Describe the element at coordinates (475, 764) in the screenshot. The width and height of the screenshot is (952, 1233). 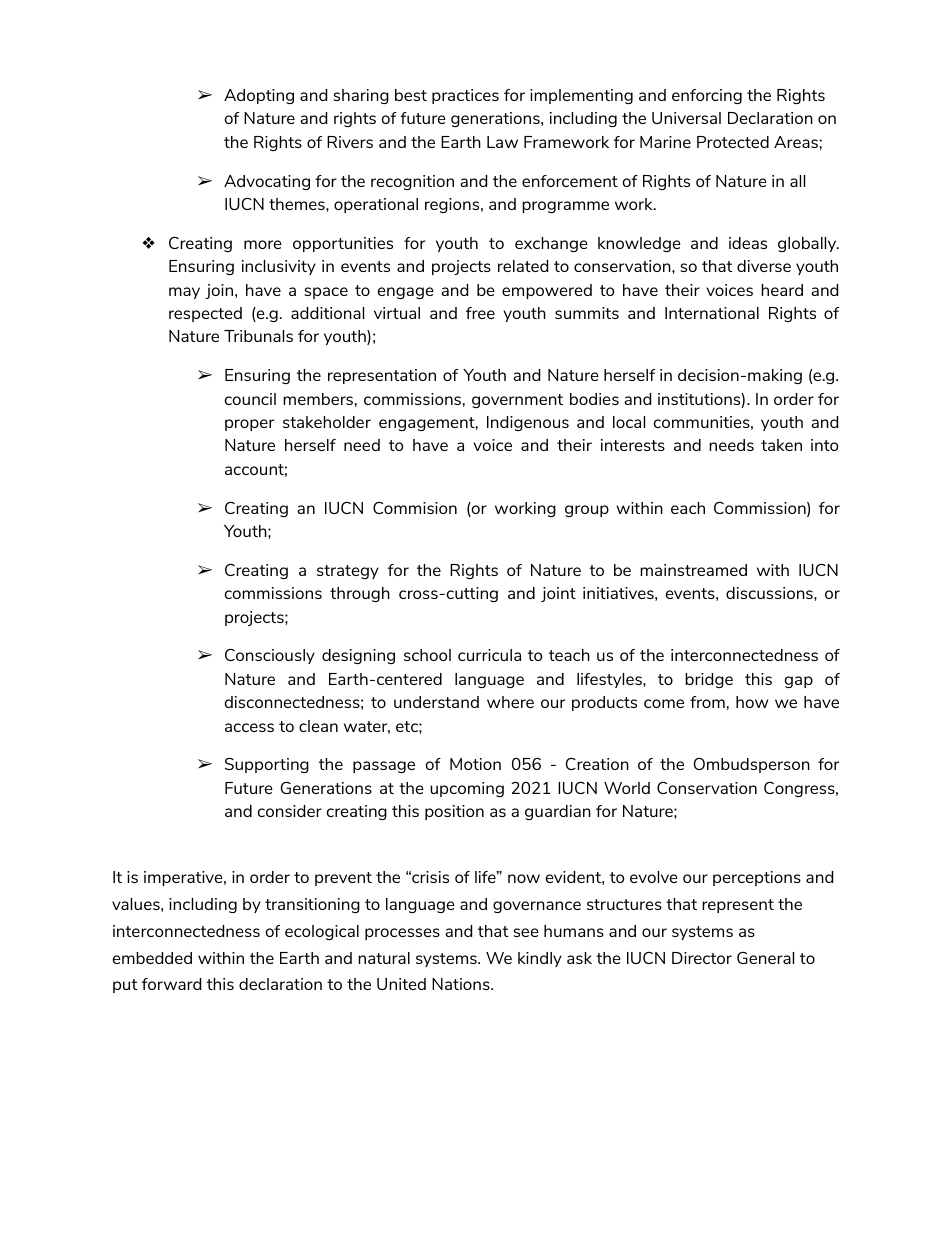
I see `Motion` at that location.
